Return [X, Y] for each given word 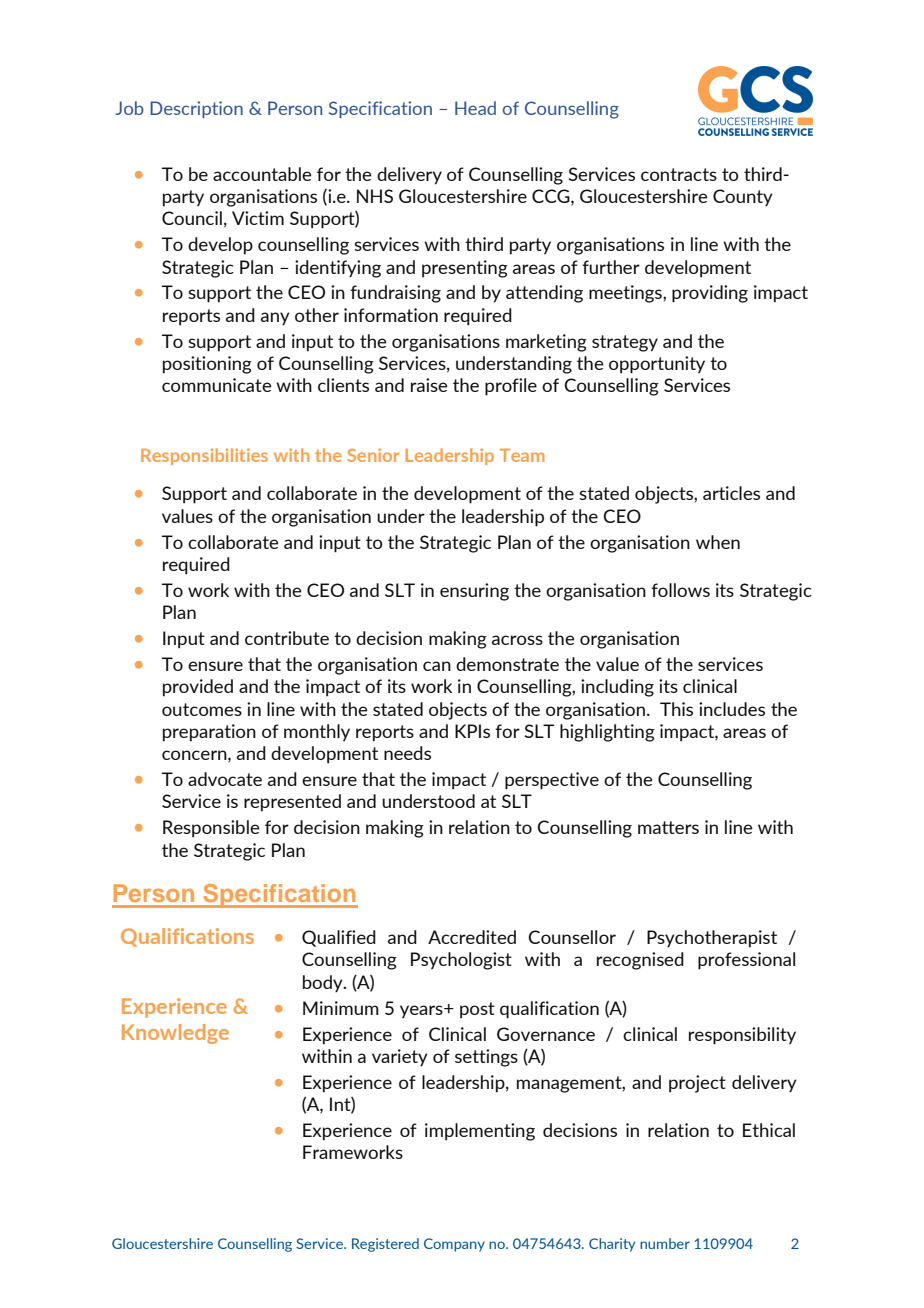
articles [731, 493]
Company [454, 1245]
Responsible [211, 829]
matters [668, 827]
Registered [385, 1245]
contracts [679, 174]
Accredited [472, 937]
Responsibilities [204, 456]
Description [196, 109]
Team [522, 455]
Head [475, 108]
